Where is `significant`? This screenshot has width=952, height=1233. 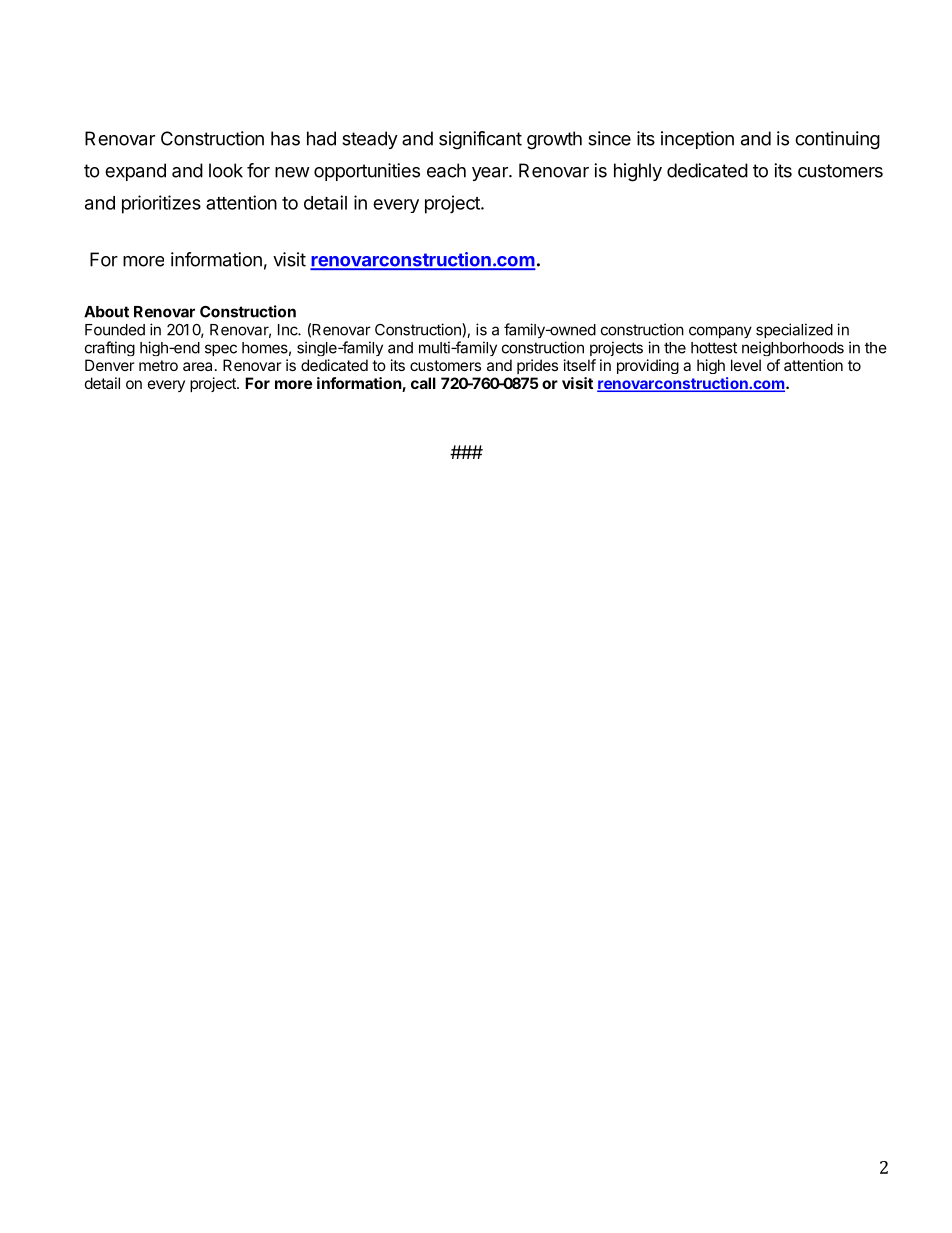 significant is located at coordinates (480, 140).
